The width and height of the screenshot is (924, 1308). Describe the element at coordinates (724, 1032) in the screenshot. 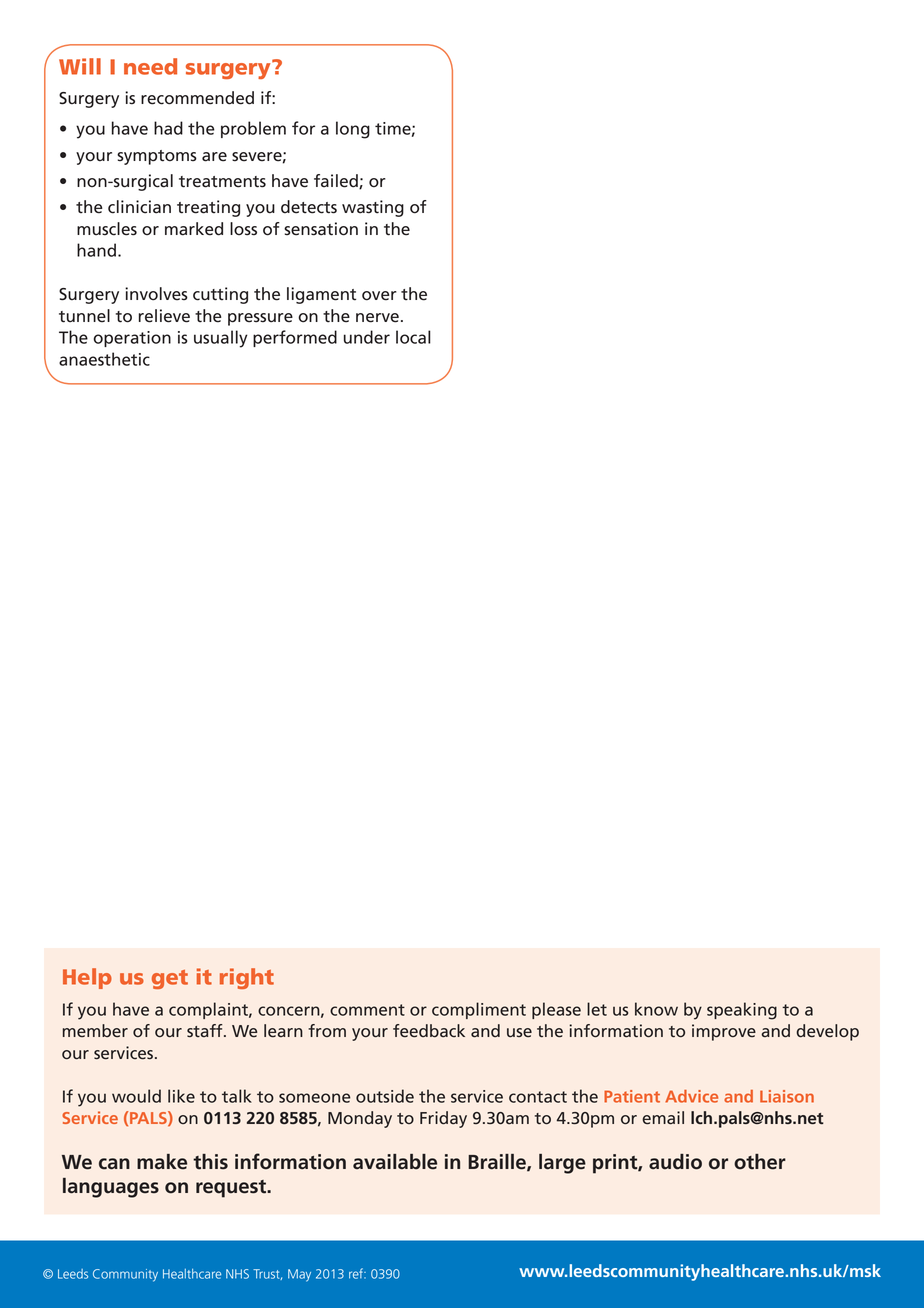

I see `improve` at that location.
